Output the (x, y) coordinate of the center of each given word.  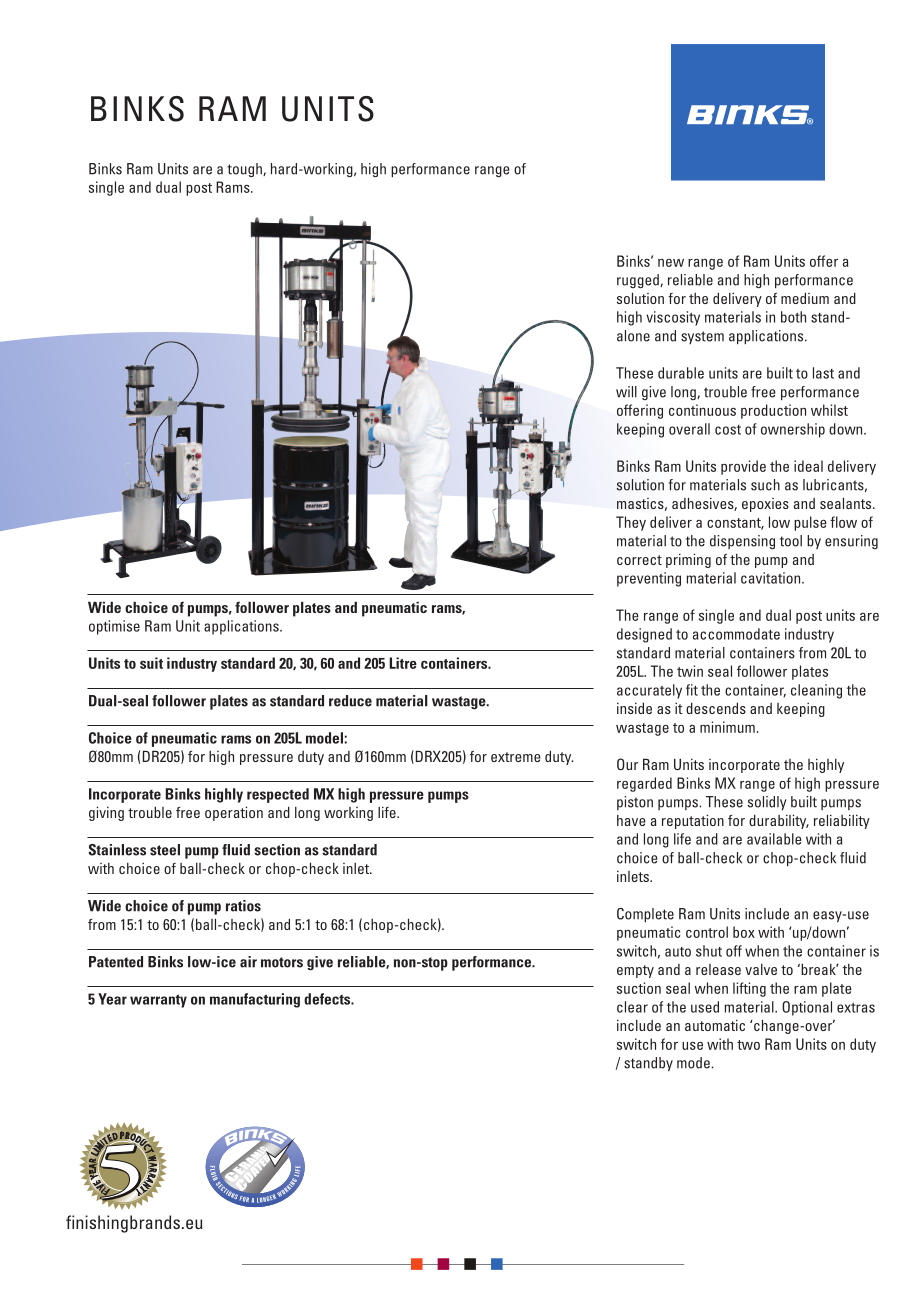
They (631, 523)
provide (743, 467)
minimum (727, 727)
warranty (158, 1001)
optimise (114, 627)
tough (245, 170)
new (671, 263)
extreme (516, 757)
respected (278, 795)
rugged (639, 281)
